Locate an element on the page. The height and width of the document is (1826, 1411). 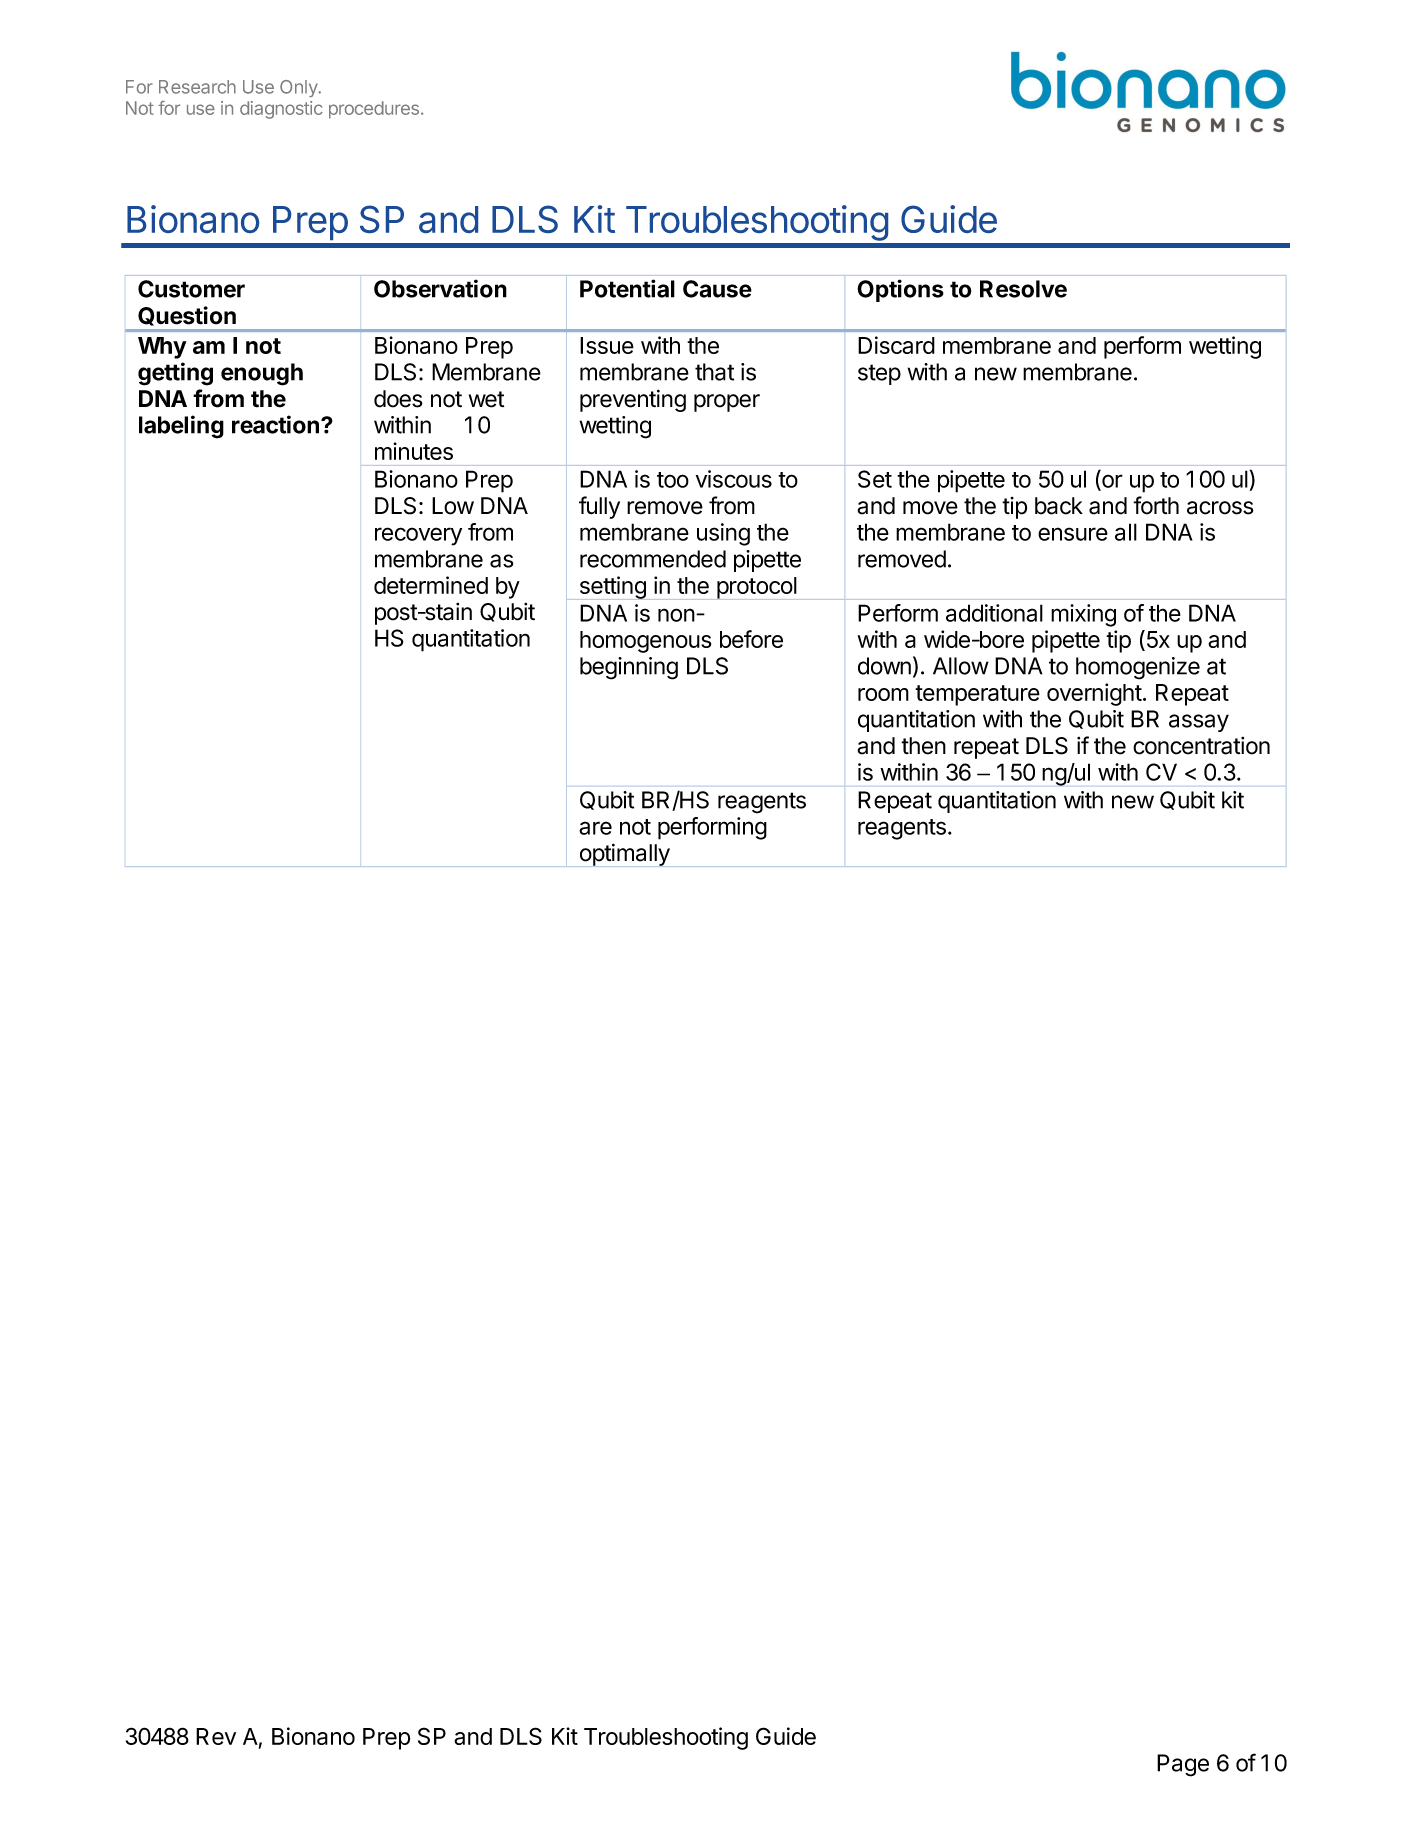
Page is located at coordinates (1183, 1765).
